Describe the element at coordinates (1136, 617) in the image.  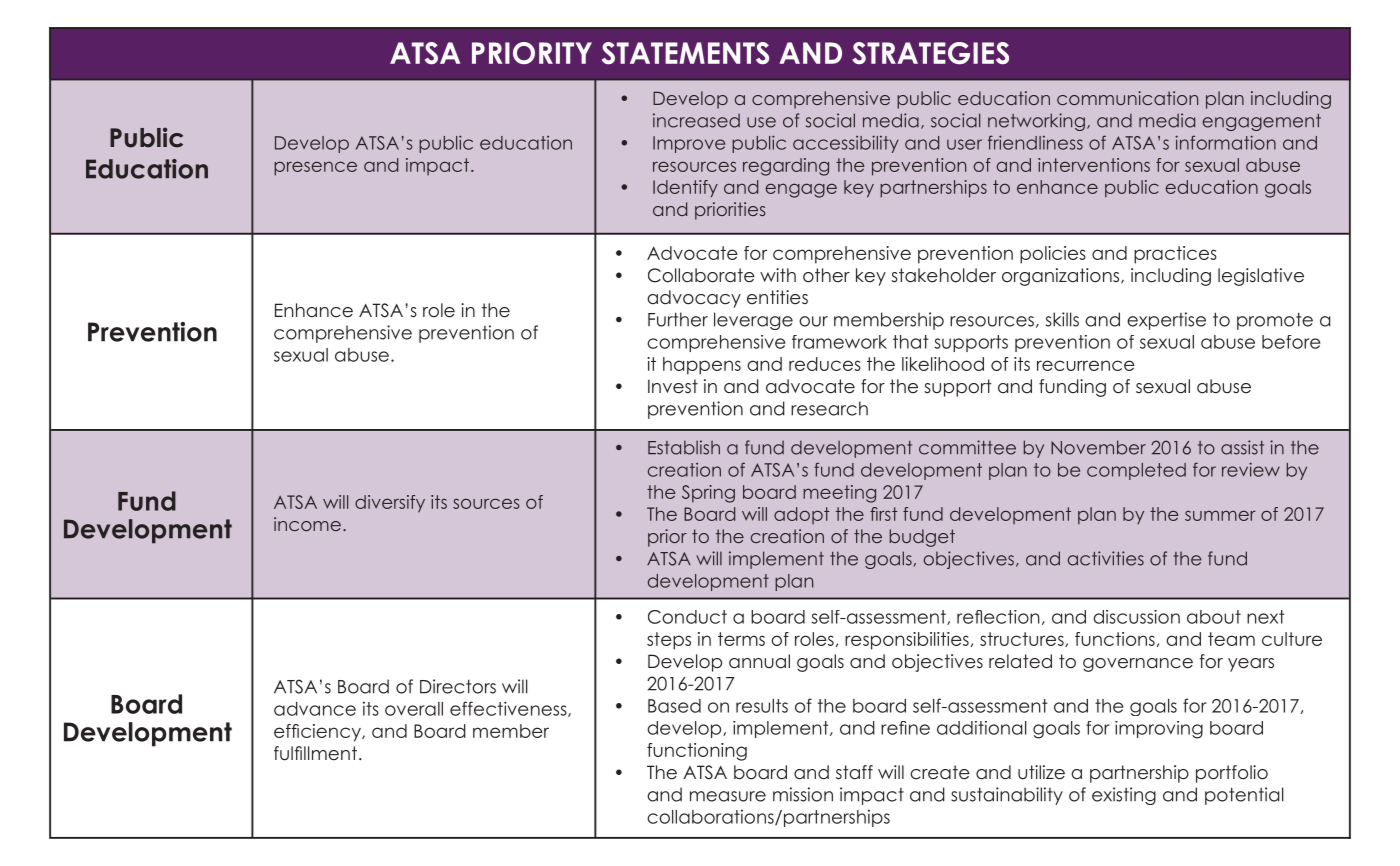
I see `discussion` at that location.
